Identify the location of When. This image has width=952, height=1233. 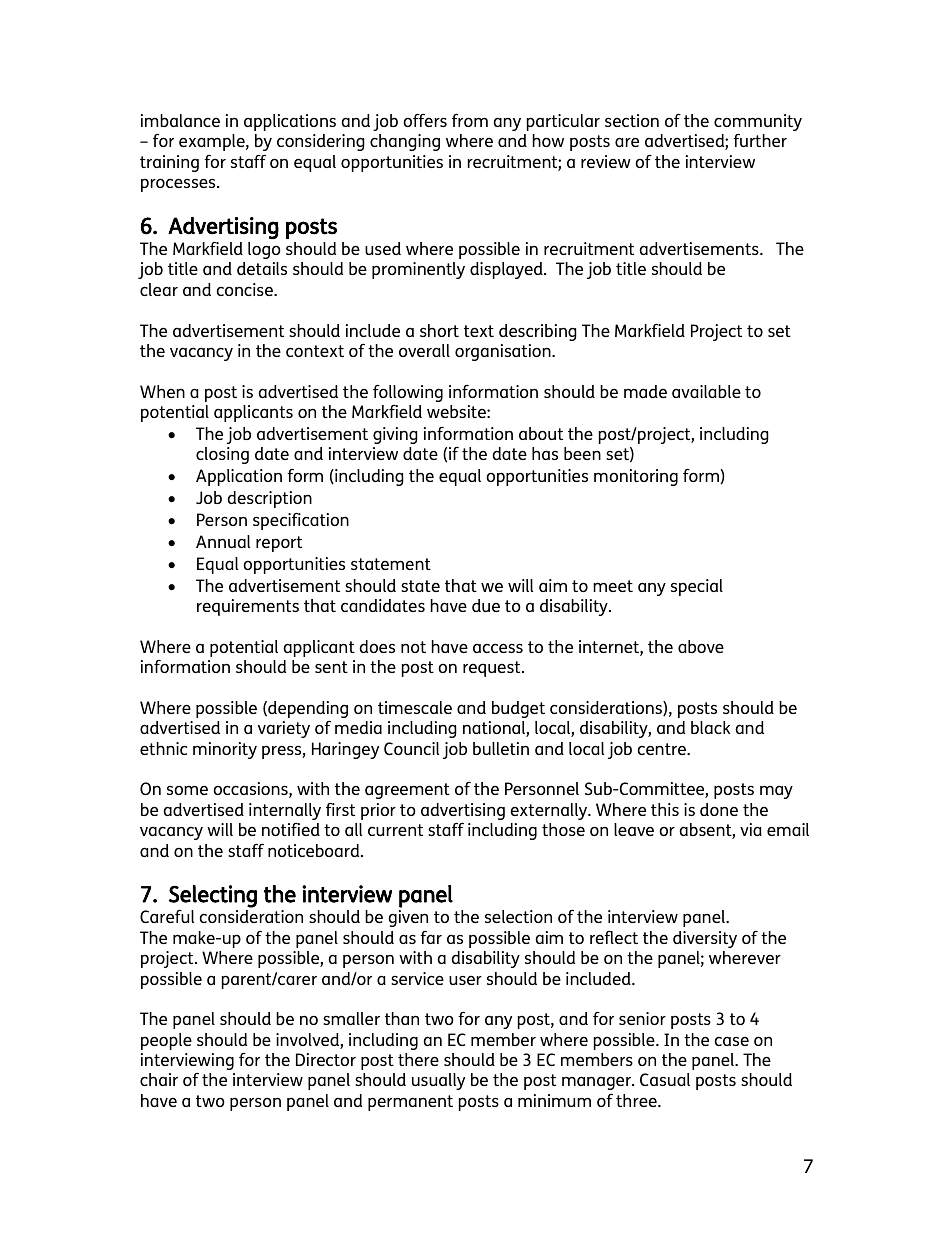
(162, 391).
